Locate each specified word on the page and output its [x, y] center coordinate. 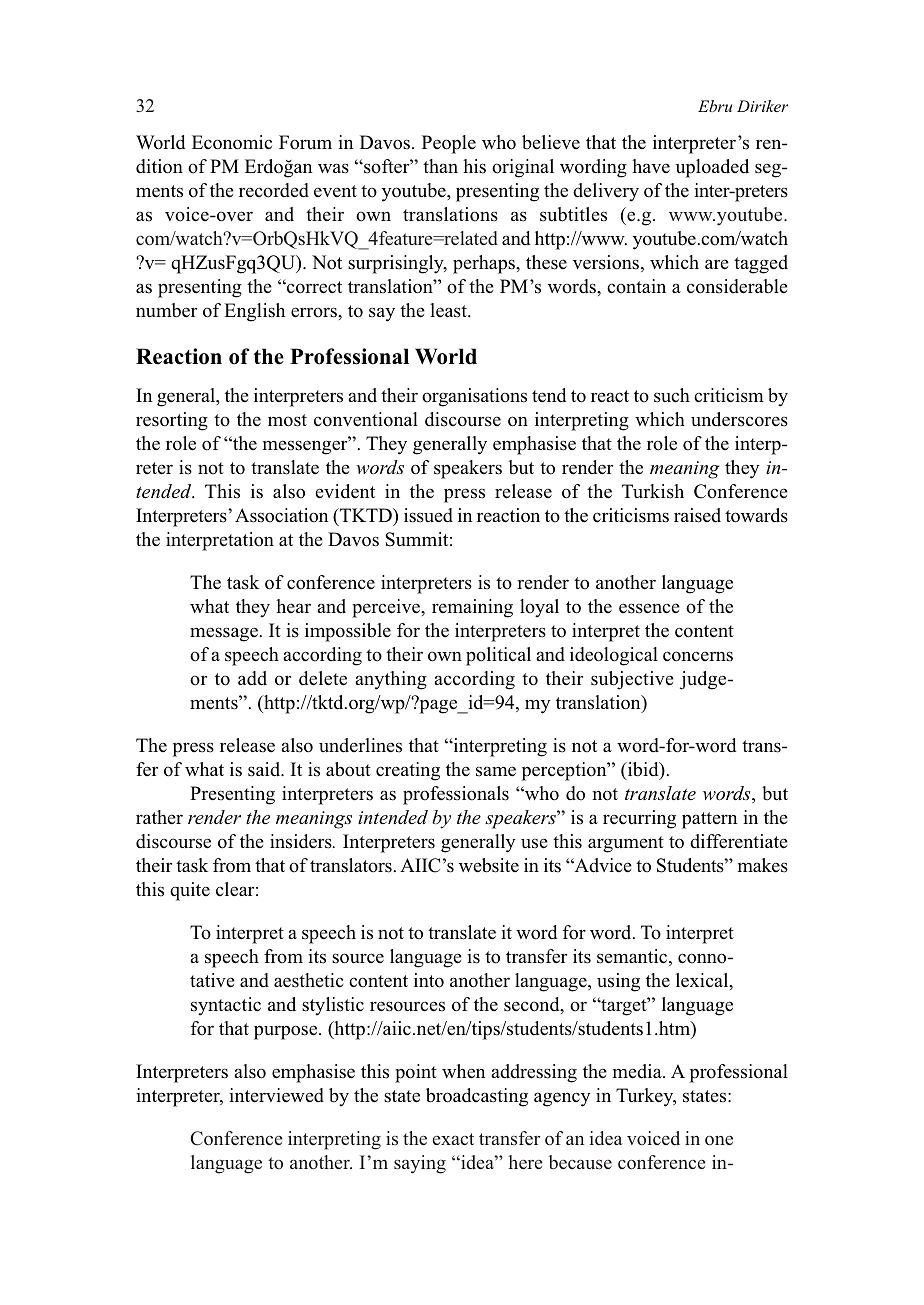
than [440, 166]
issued [428, 515]
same [496, 771]
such [672, 395]
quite [190, 891]
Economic [232, 142]
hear [293, 606]
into [429, 980]
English [254, 312]
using [618, 982]
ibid [643, 770]
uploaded [712, 168]
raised [697, 515]
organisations [474, 397]
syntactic [226, 1006]
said [265, 769]
